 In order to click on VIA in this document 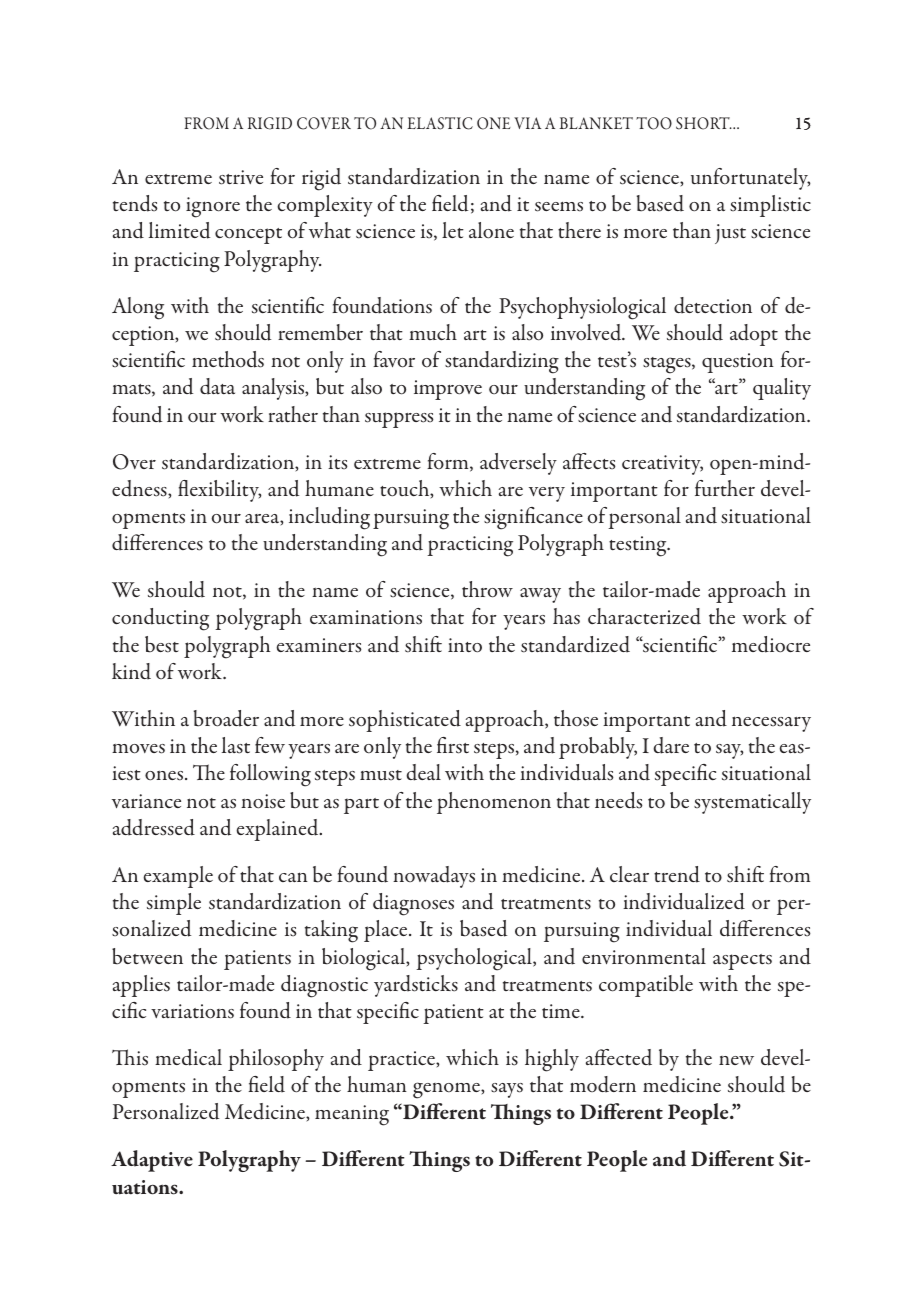, I will do `click(527, 123)`.
